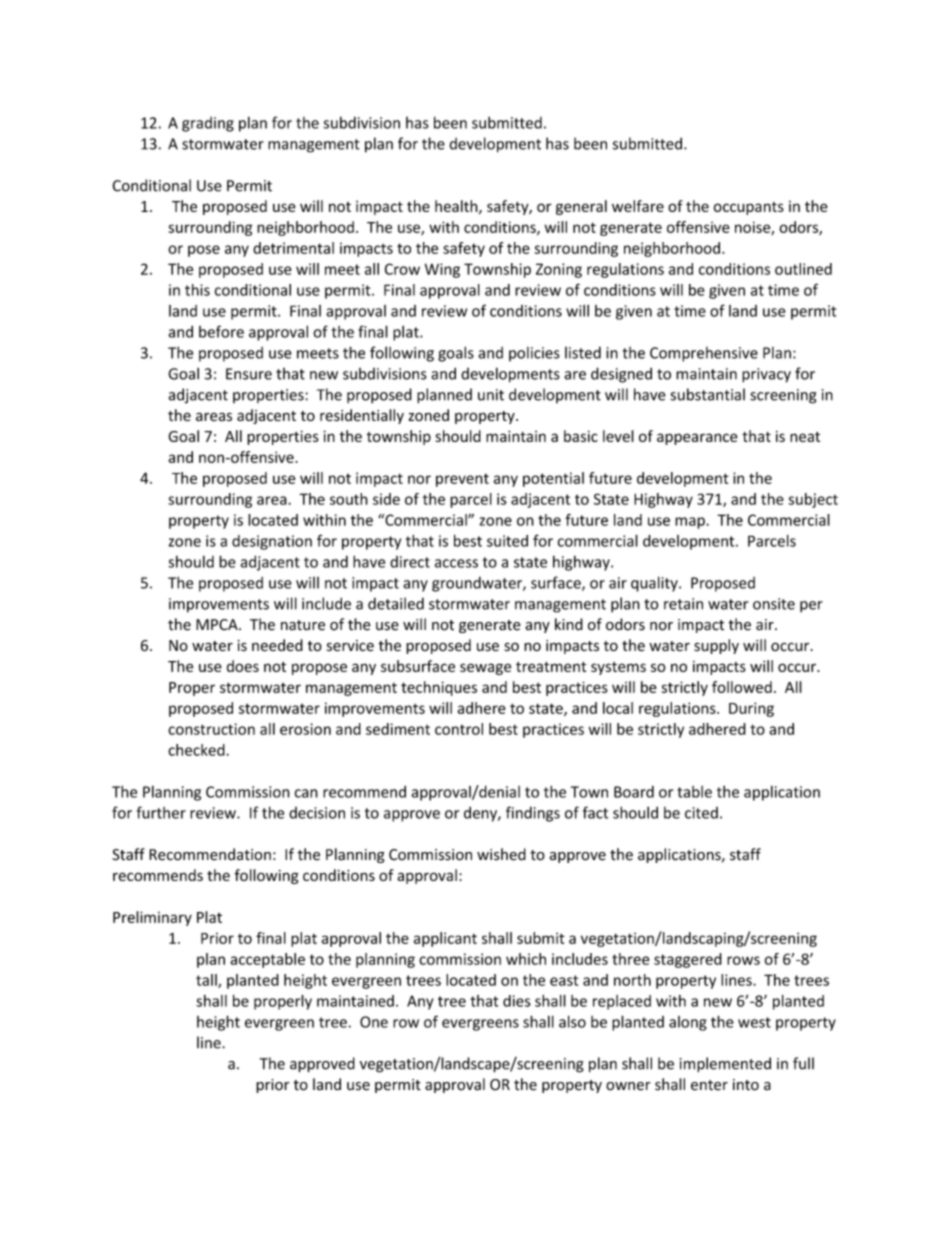  I want to click on grading, so click(208, 124).
